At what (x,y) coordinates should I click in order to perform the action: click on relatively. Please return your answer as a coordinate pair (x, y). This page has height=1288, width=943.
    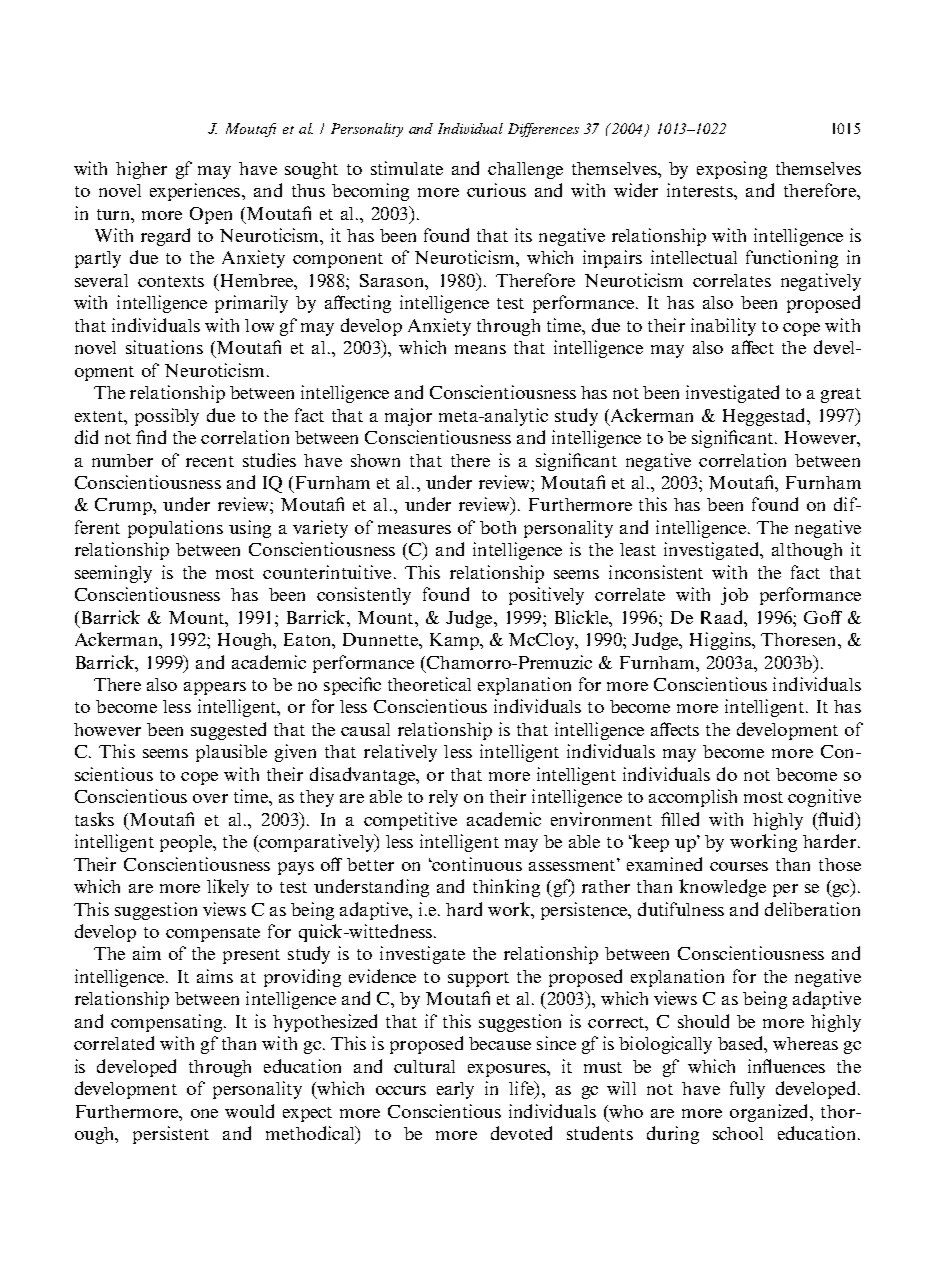
    Looking at the image, I should click on (400, 753).
